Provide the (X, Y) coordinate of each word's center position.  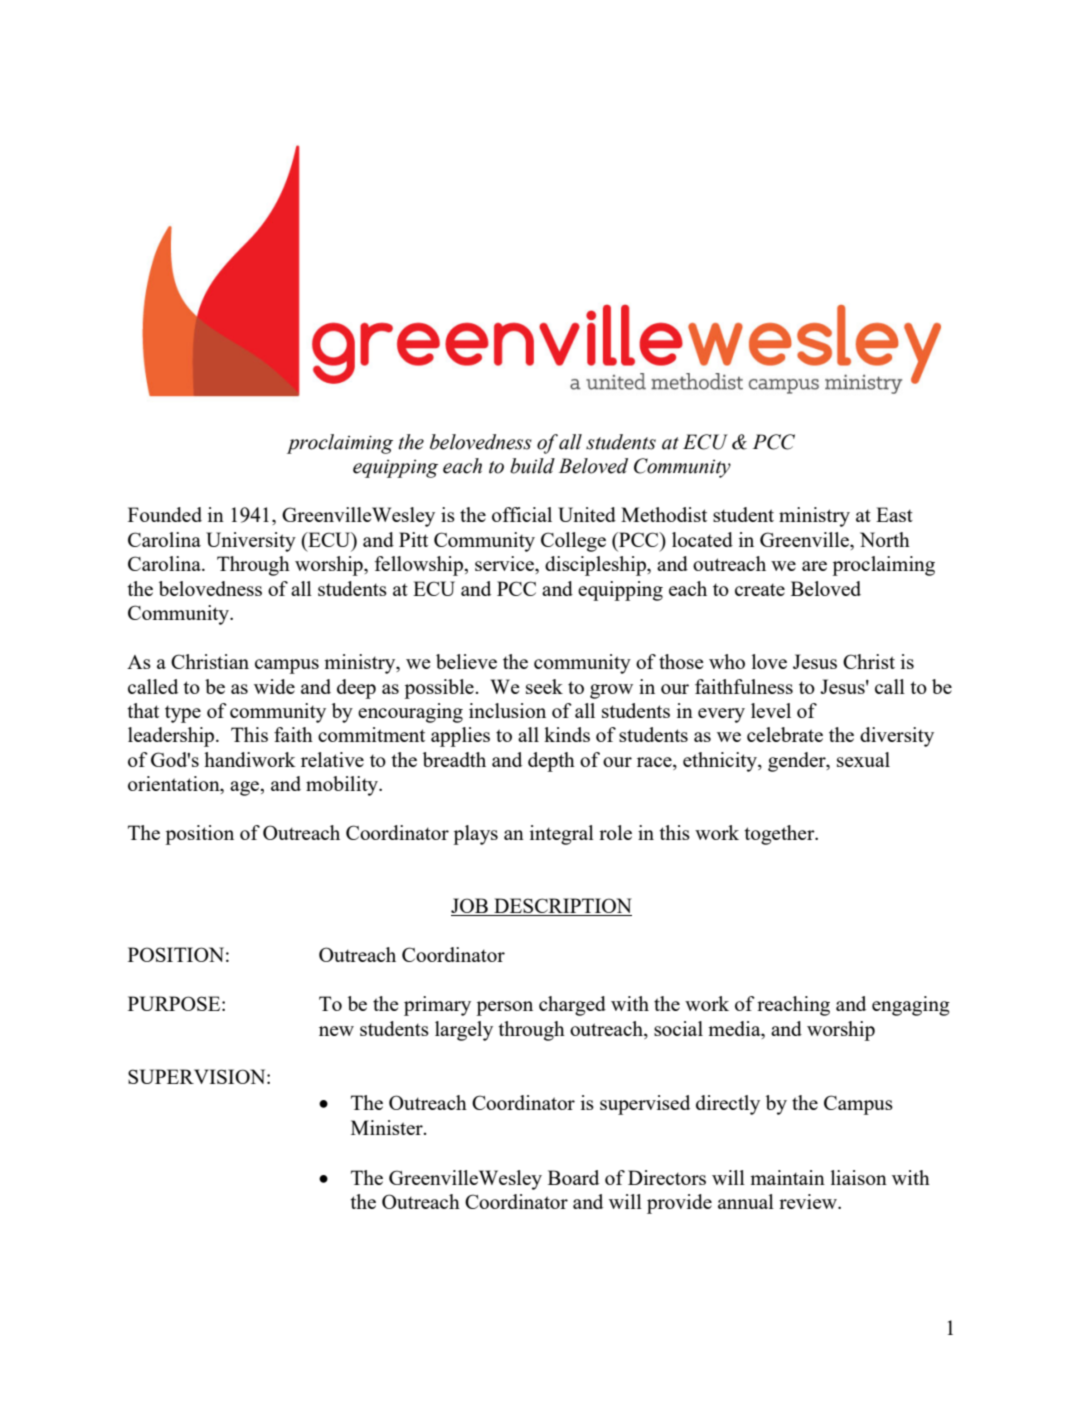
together (780, 835)
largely (464, 1031)
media (735, 1028)
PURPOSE (175, 1003)
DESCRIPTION (562, 907)
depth (551, 762)
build (532, 466)
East (894, 514)
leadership (172, 737)
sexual (863, 759)
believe (466, 661)
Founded (165, 514)
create (760, 589)
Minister (388, 1127)
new (336, 1031)
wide (274, 686)
